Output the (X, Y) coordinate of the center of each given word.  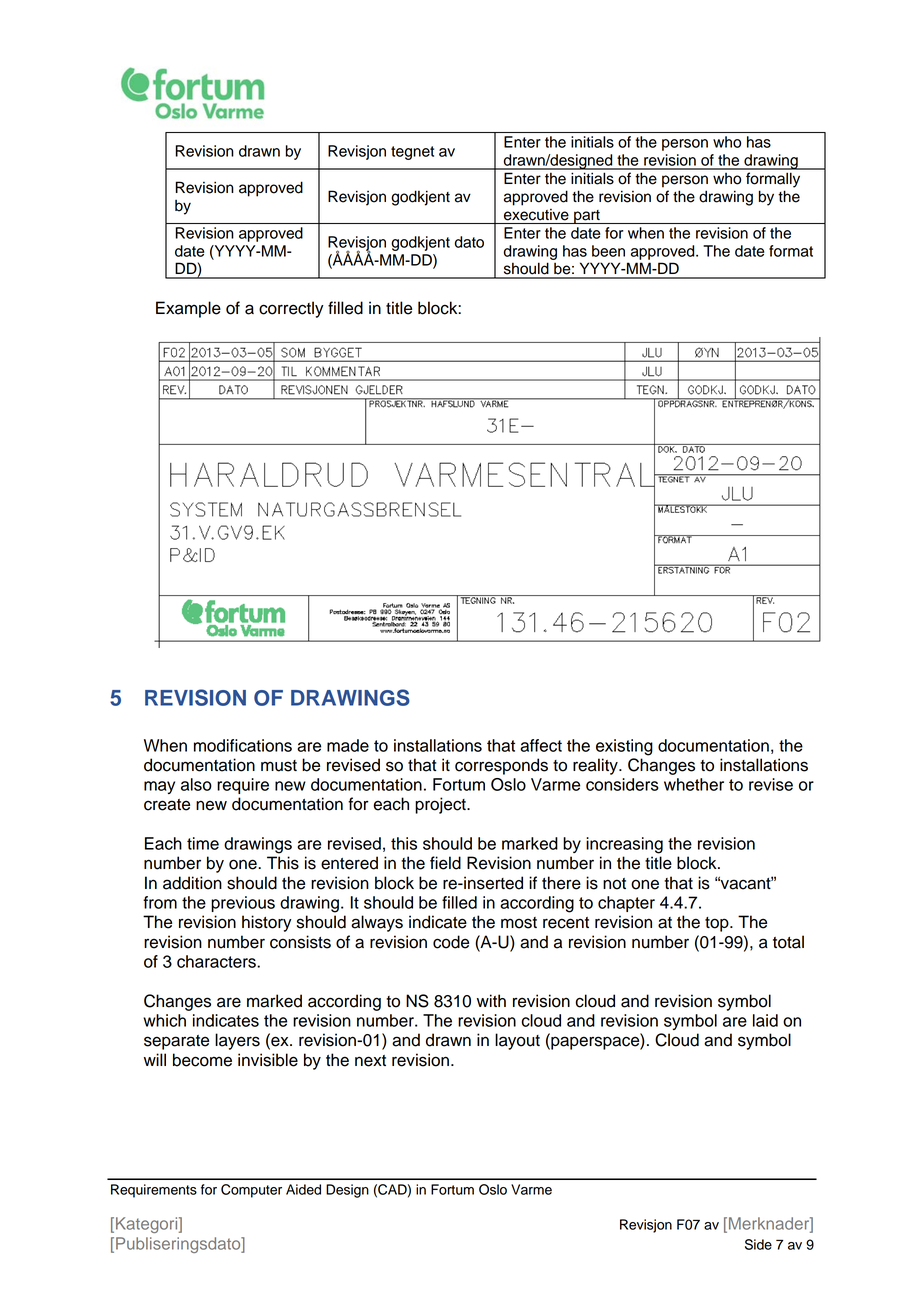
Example (188, 309)
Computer (251, 1191)
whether (694, 784)
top (718, 924)
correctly (291, 309)
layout (517, 1041)
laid (765, 1020)
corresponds (501, 766)
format (791, 251)
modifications (243, 745)
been (608, 251)
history (266, 923)
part (587, 217)
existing (624, 747)
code (451, 942)
